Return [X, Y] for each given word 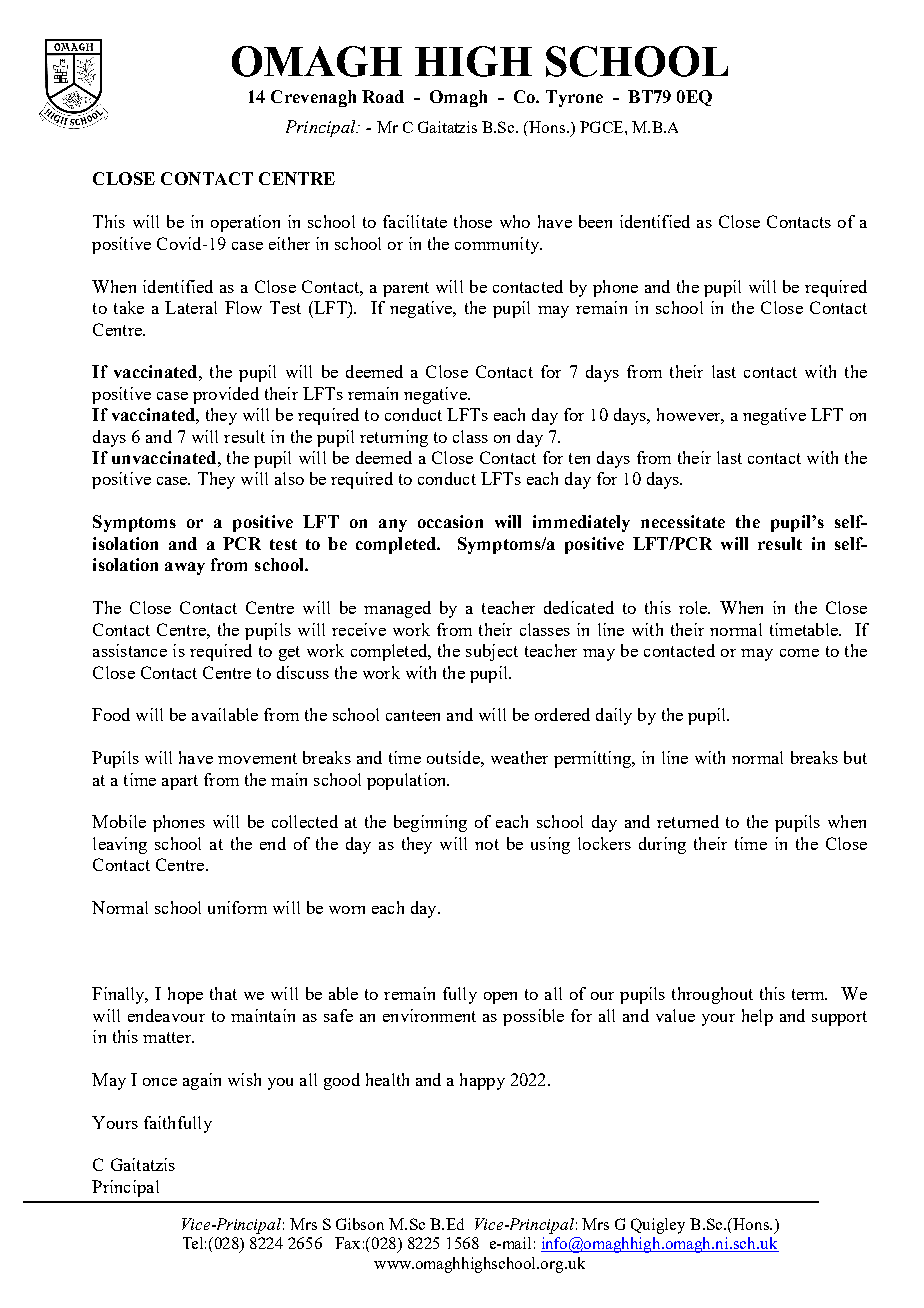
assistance [130, 650]
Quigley [658, 1226]
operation [245, 223]
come [799, 653]
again [202, 1081]
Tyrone [574, 98]
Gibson [360, 1224]
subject [492, 652]
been [595, 221]
